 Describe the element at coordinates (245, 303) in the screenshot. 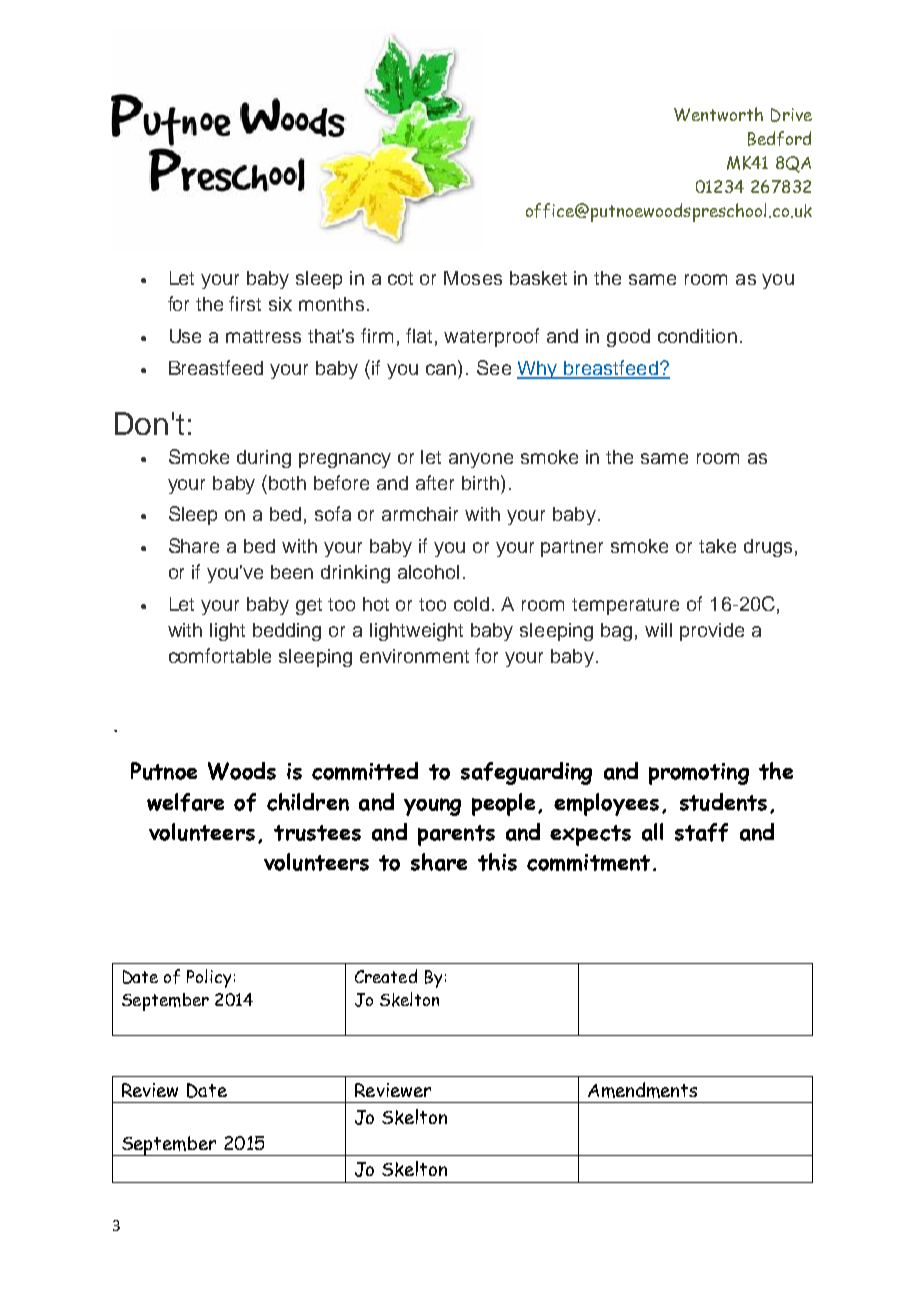

I see `first` at that location.
